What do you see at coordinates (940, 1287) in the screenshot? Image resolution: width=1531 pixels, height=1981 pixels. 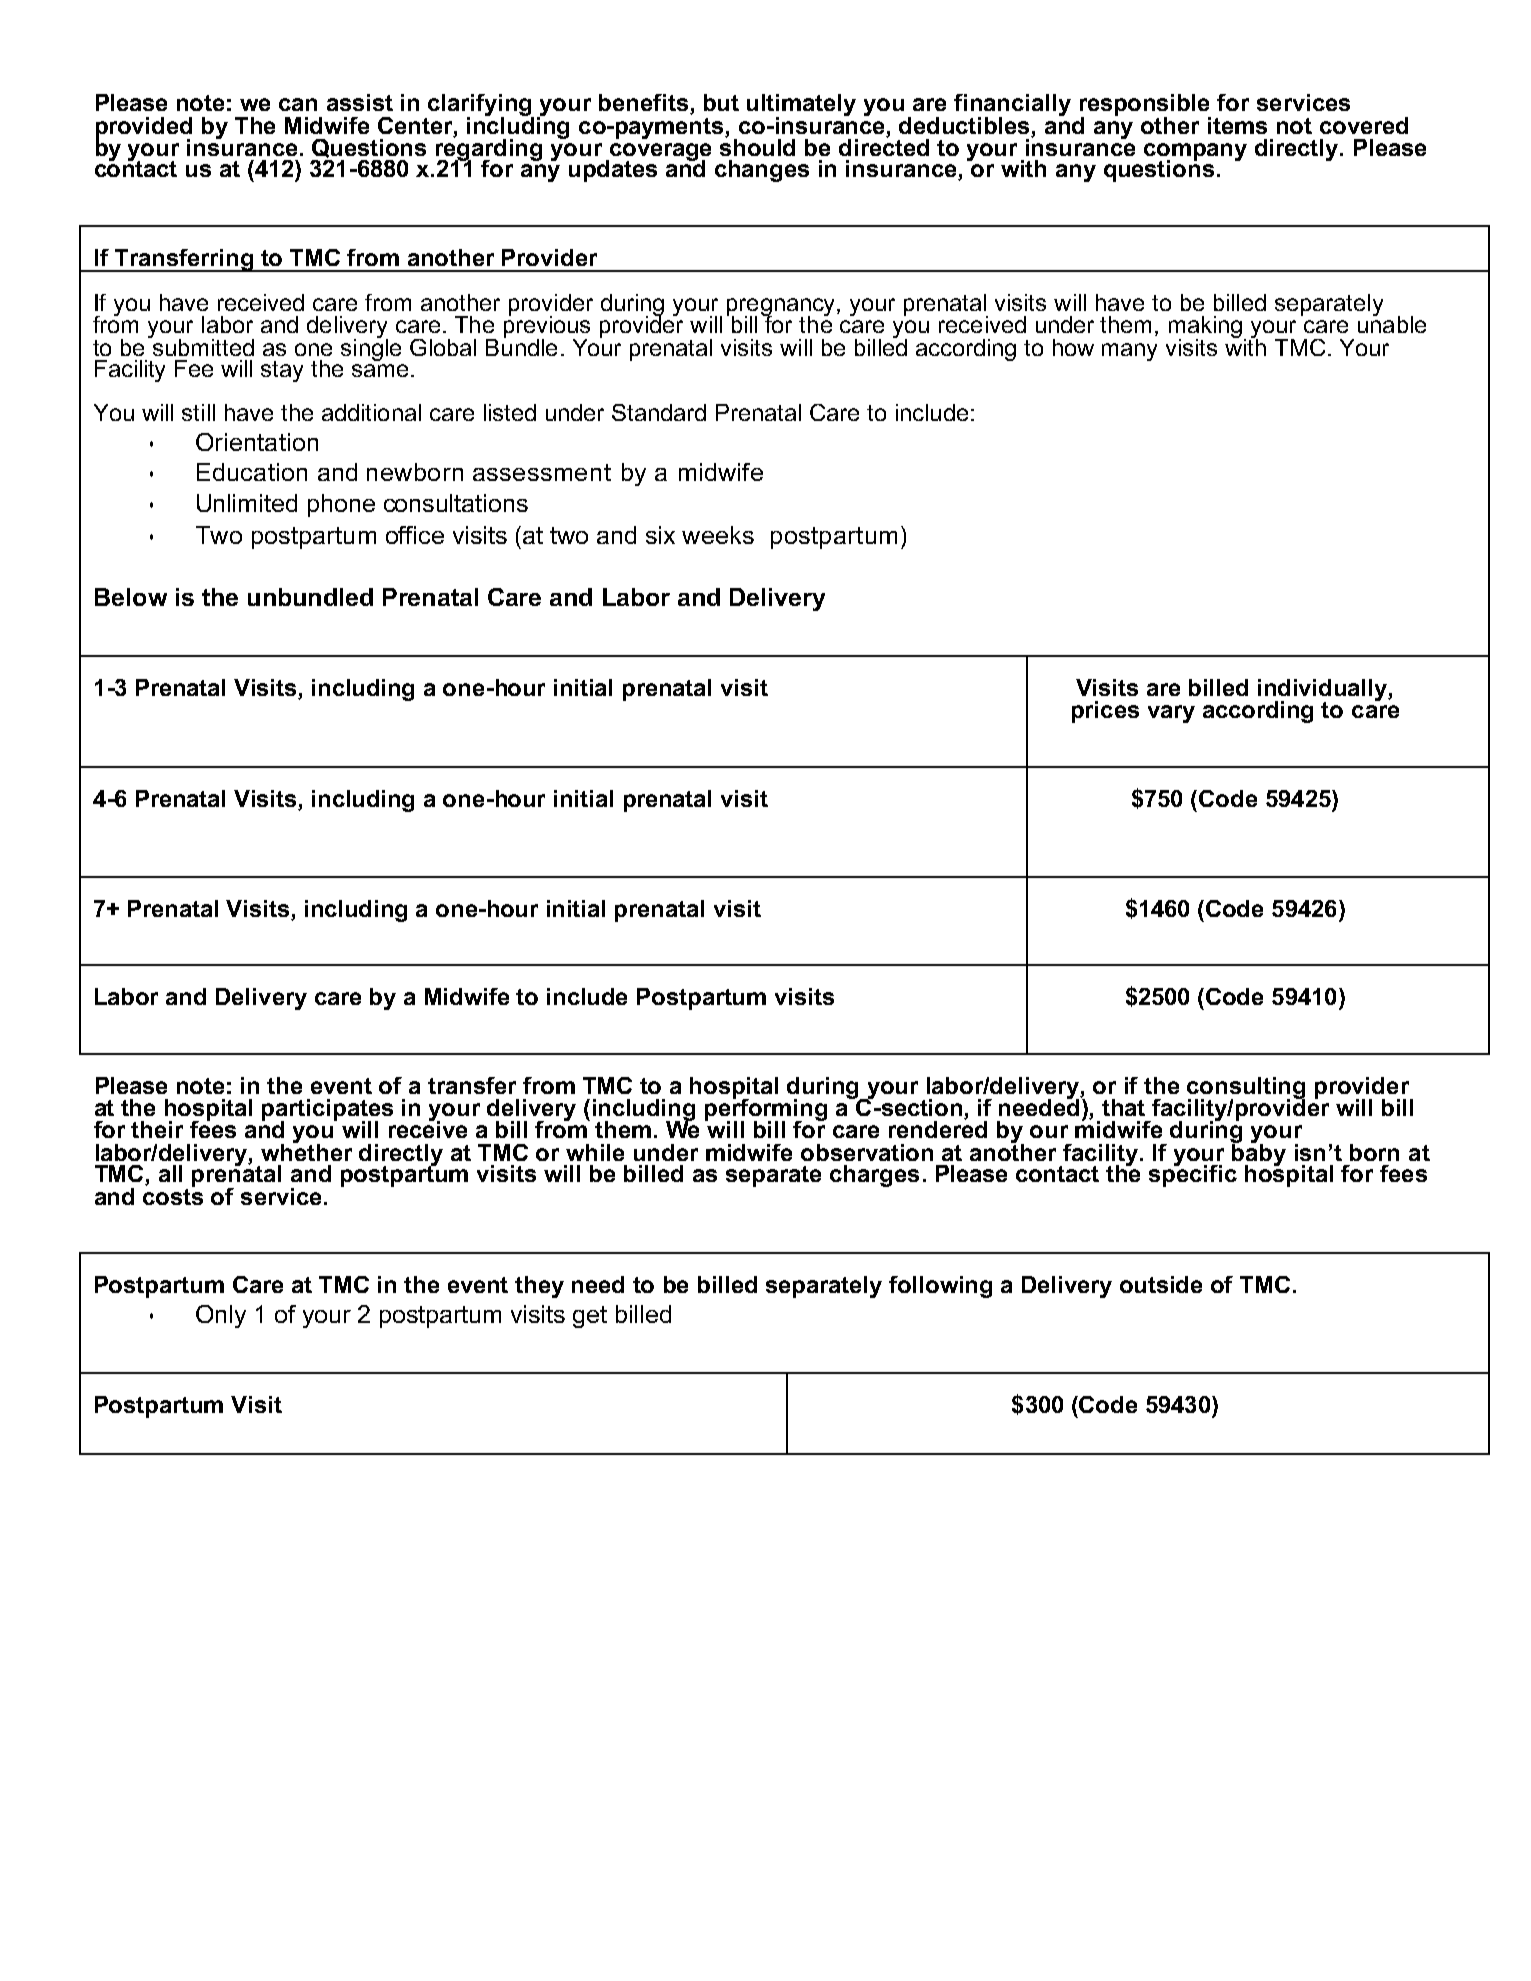 I see `following` at bounding box center [940, 1287].
